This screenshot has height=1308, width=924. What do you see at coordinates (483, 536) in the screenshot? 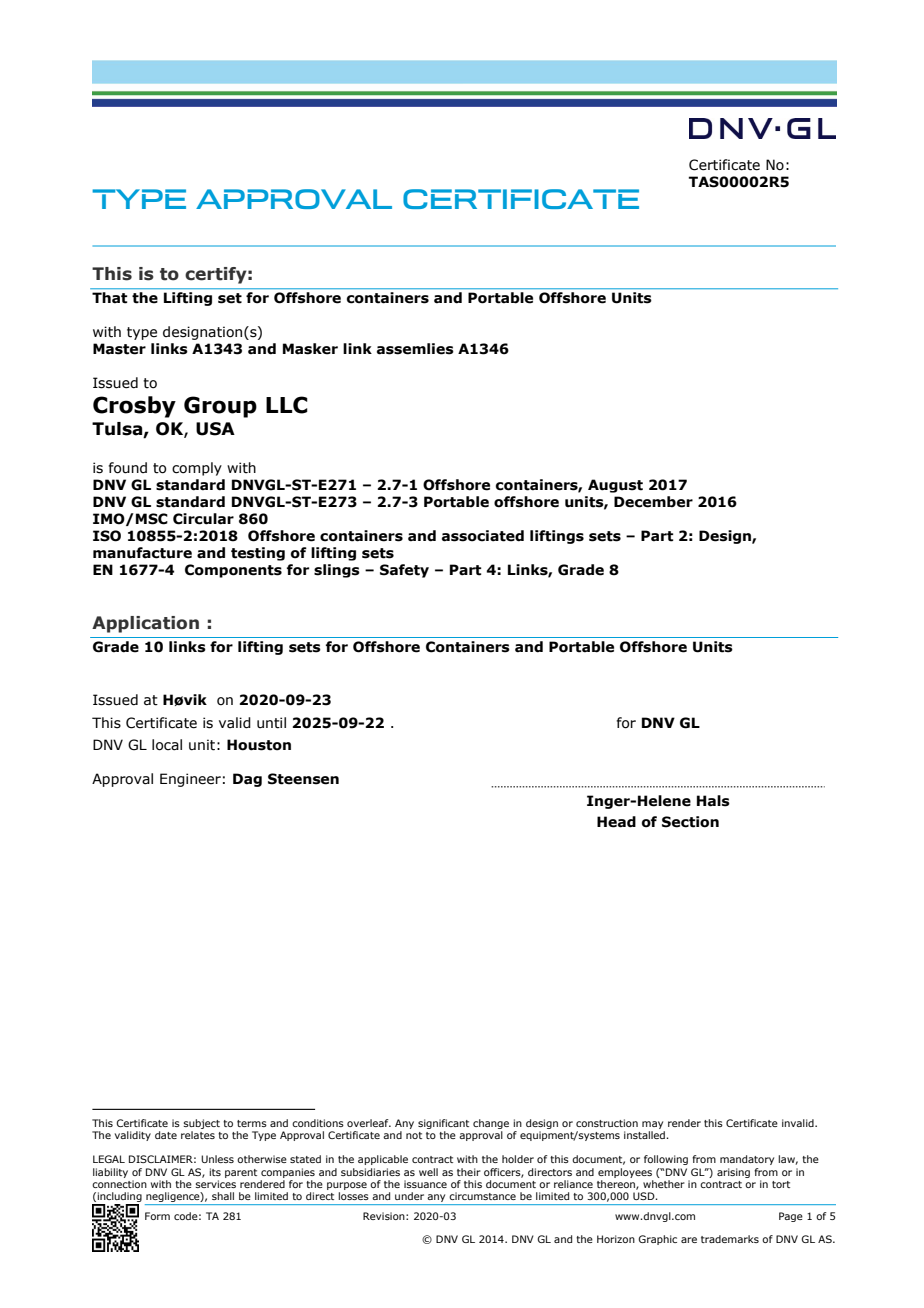
I see `associated` at bounding box center [483, 536].
